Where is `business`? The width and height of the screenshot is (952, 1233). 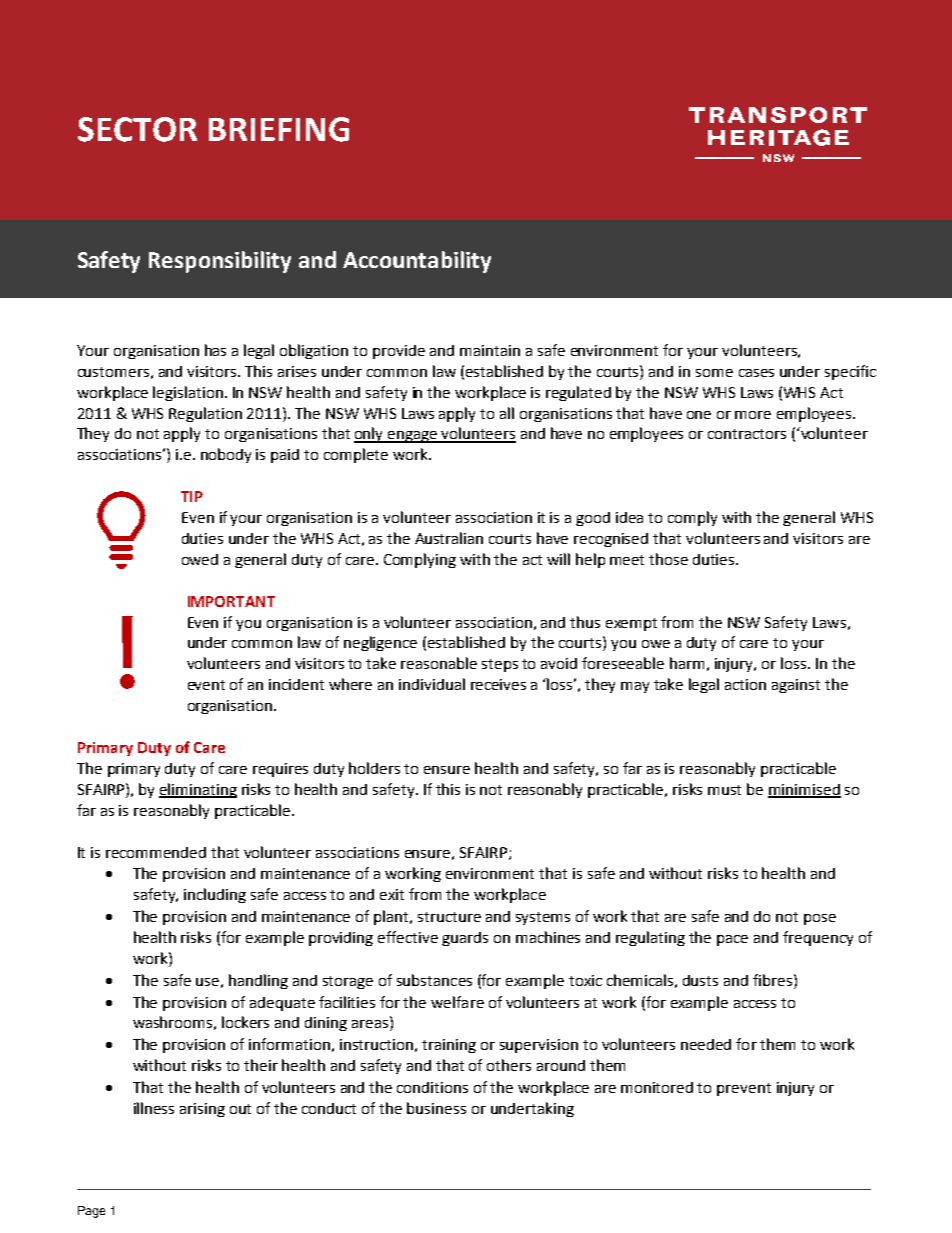
business is located at coordinates (436, 1108).
